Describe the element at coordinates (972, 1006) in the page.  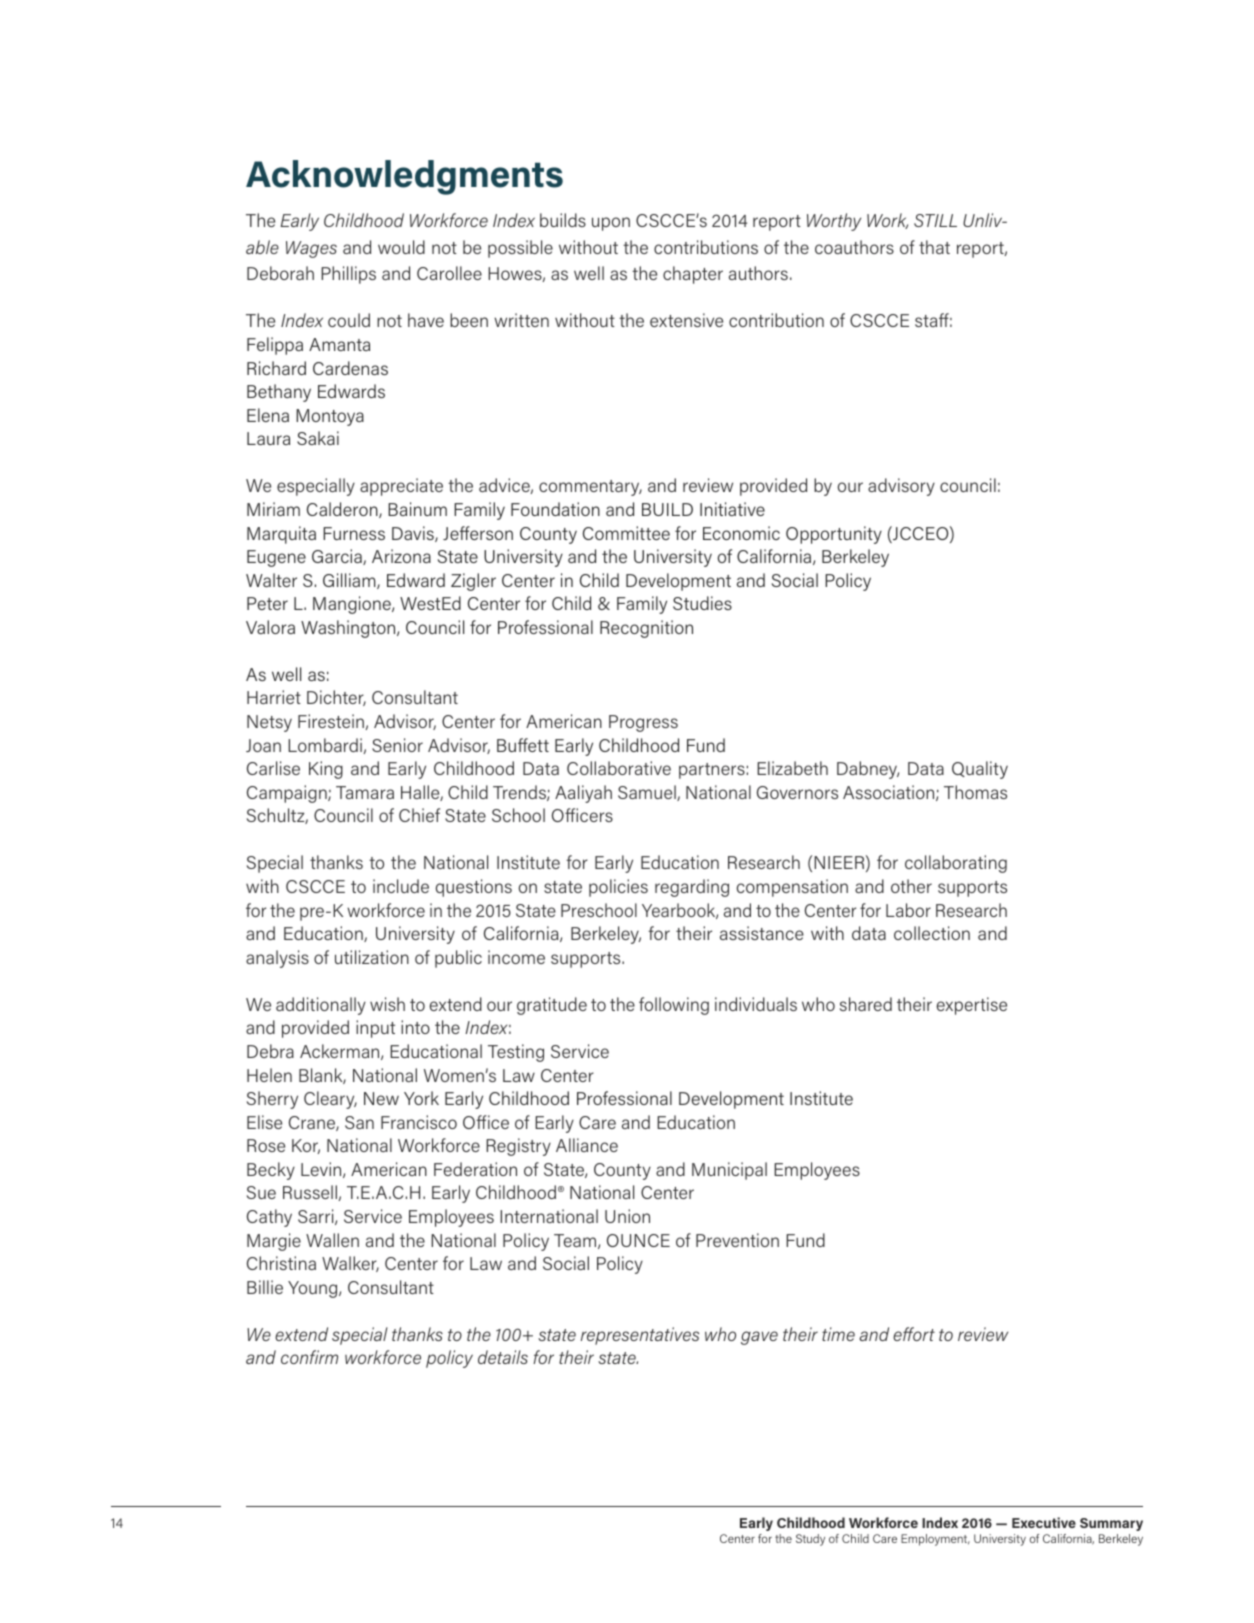
I see `expertise` at that location.
